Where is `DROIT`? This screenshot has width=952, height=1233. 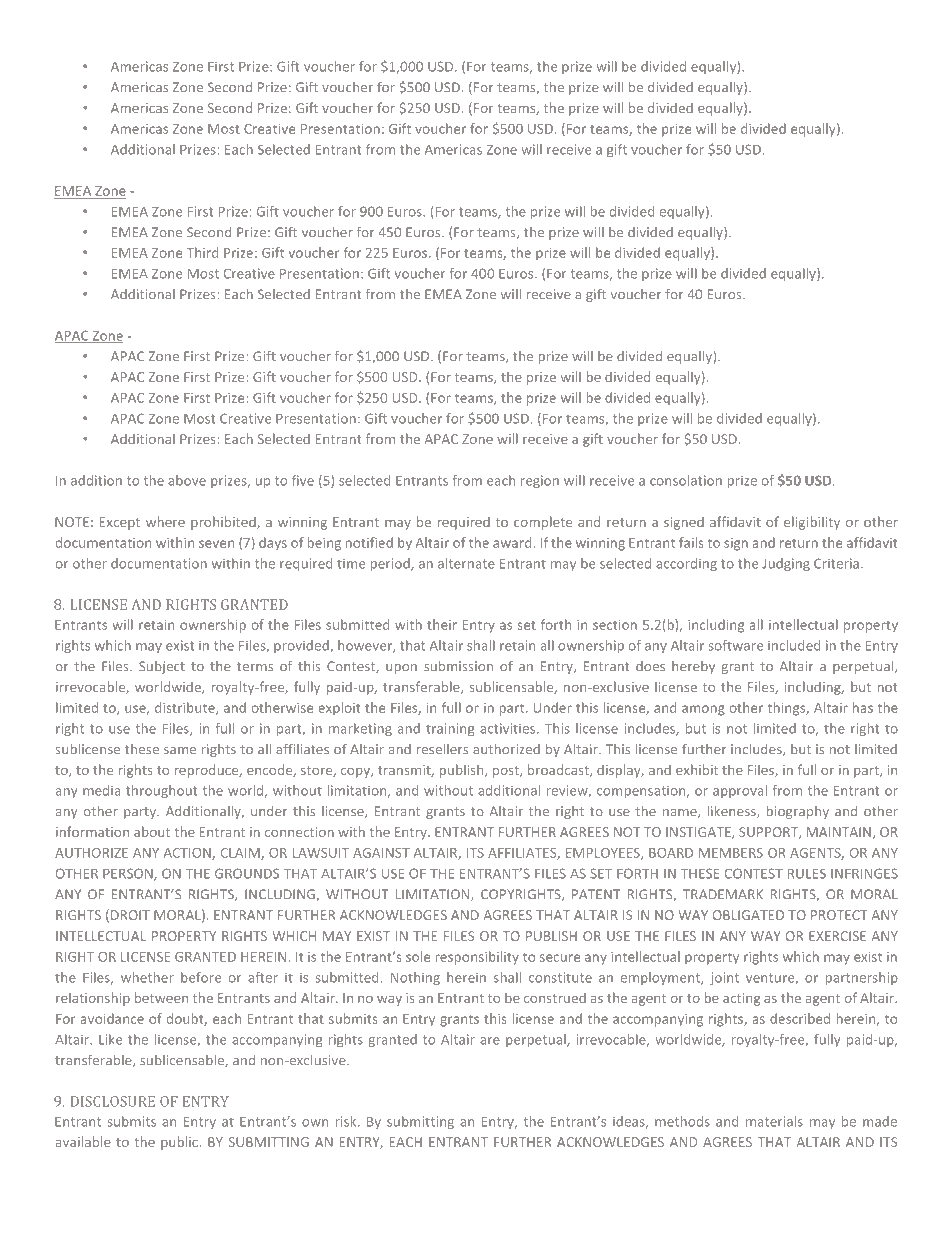
DROIT is located at coordinates (130, 915).
